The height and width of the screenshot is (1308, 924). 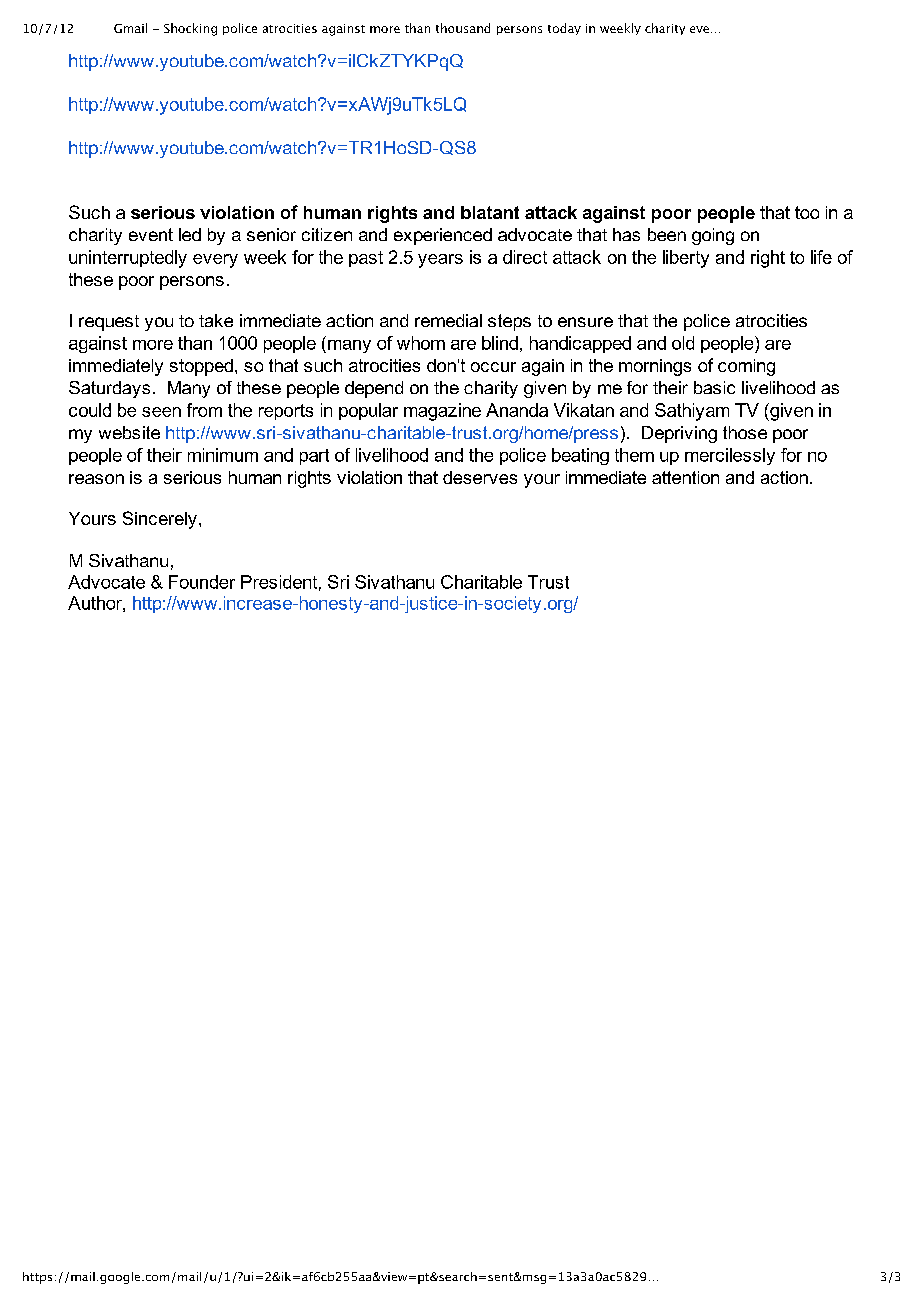 I want to click on Founder, so click(x=202, y=582).
